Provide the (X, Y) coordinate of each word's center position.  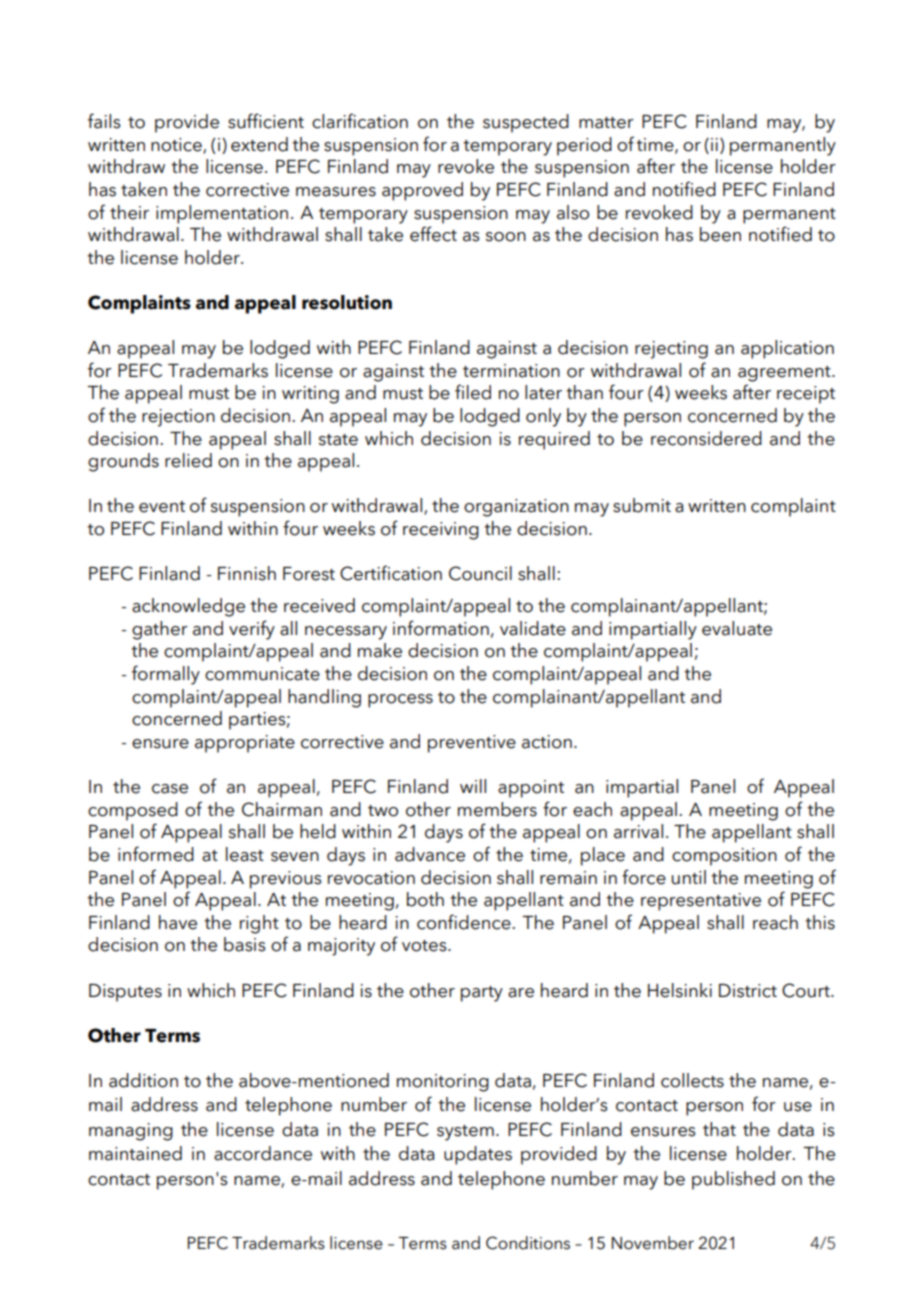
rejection (178, 418)
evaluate (737, 628)
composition (724, 857)
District (748, 991)
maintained (135, 1153)
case (170, 789)
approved (422, 191)
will (473, 786)
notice (177, 145)
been (720, 234)
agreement (785, 374)
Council (480, 573)
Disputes (125, 993)
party (482, 994)
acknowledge (188, 607)
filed (473, 392)
